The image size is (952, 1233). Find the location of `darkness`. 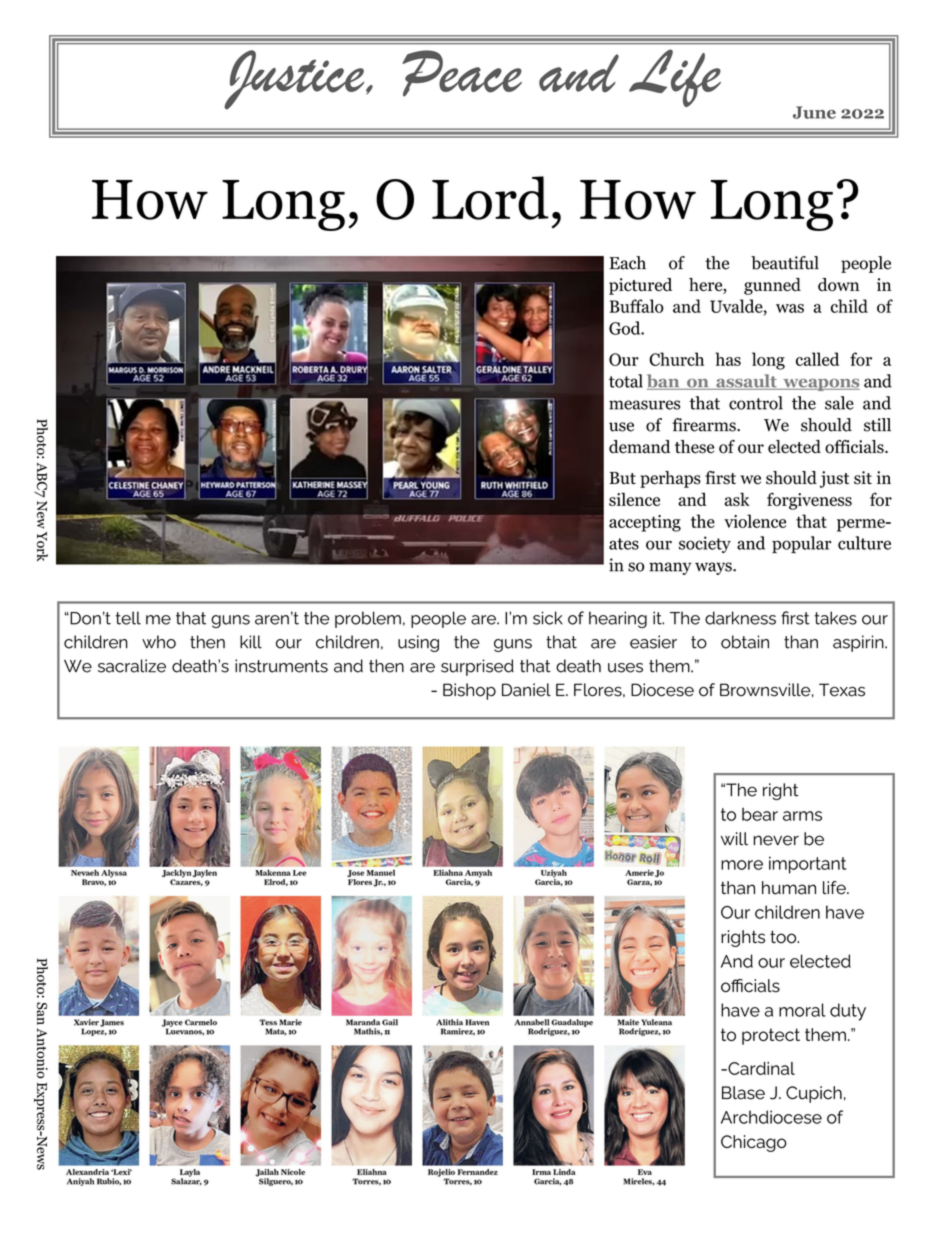

darkness is located at coordinates (740, 618).
